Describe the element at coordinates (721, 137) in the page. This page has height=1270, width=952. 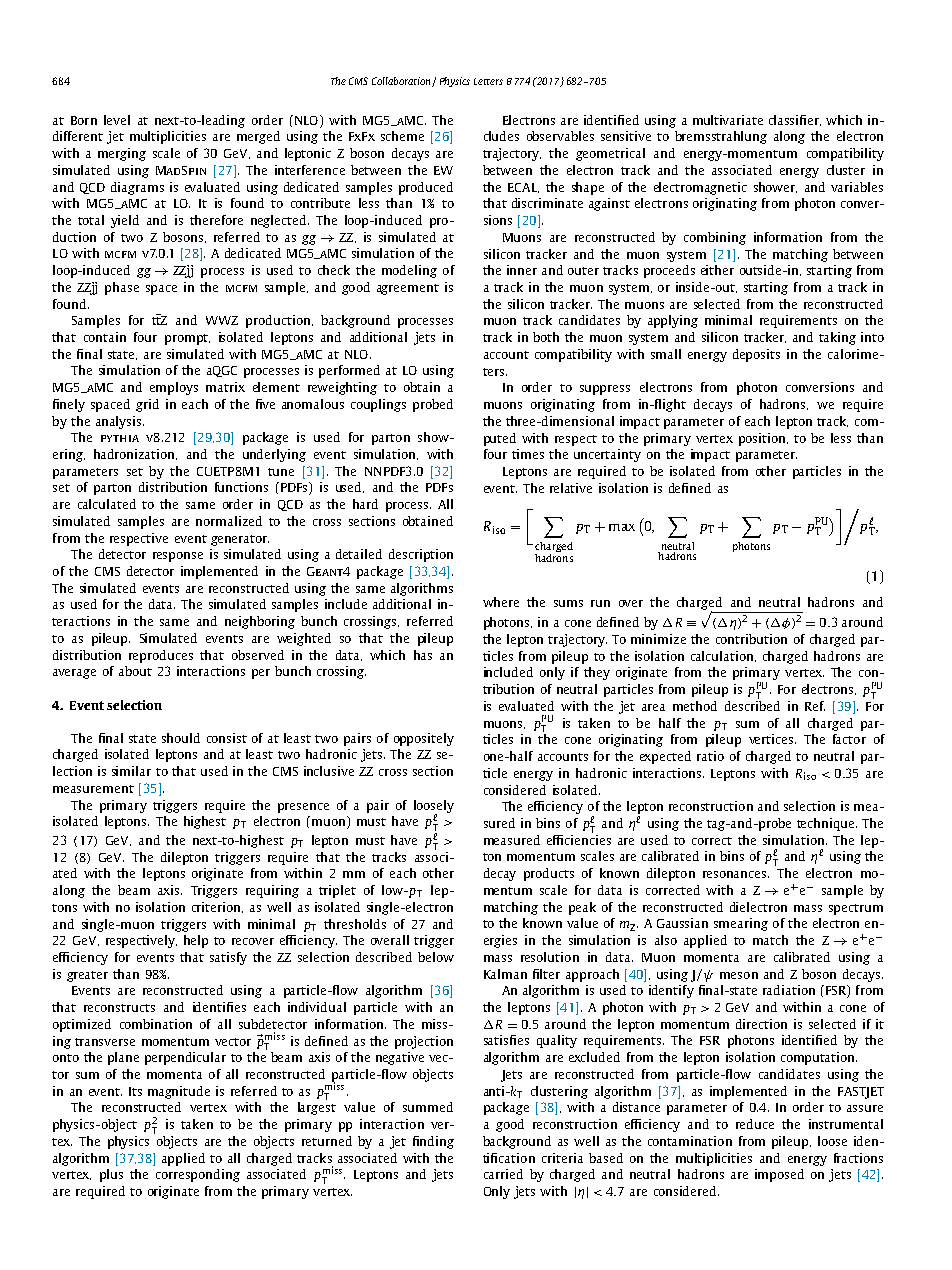
I see `bremsstrahlung` at that location.
